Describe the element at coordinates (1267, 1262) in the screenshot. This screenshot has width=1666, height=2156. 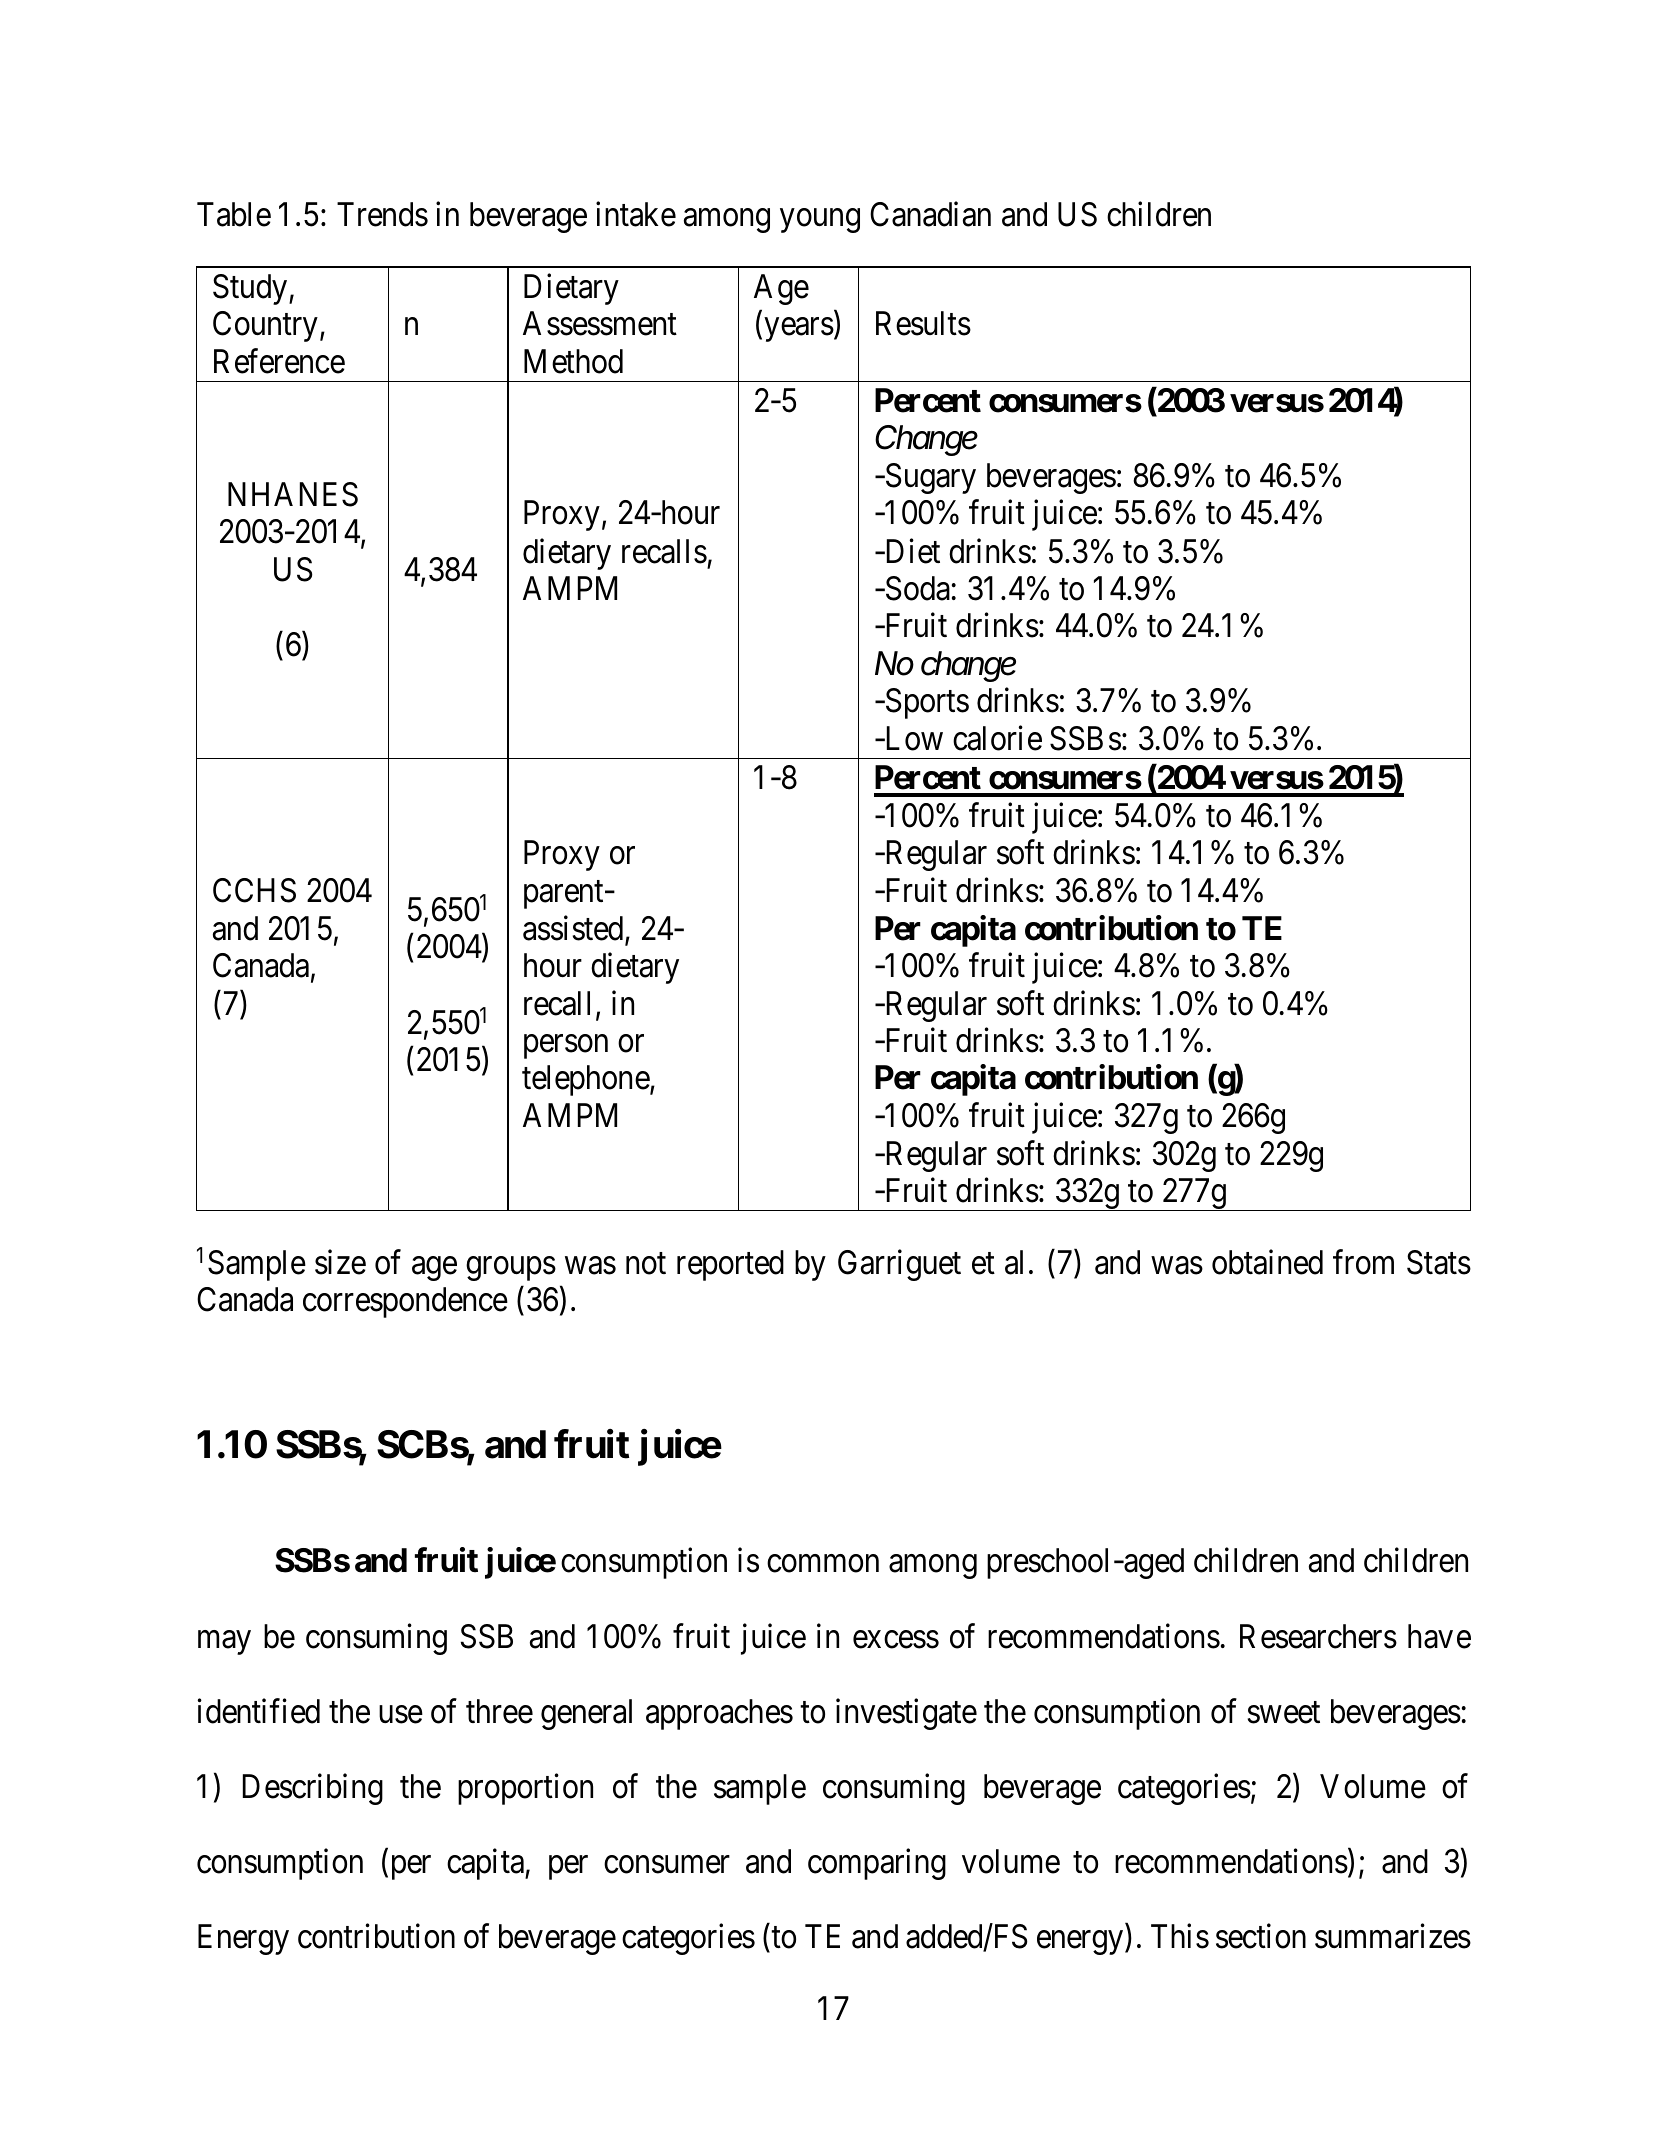
I see `obtained` at that location.
